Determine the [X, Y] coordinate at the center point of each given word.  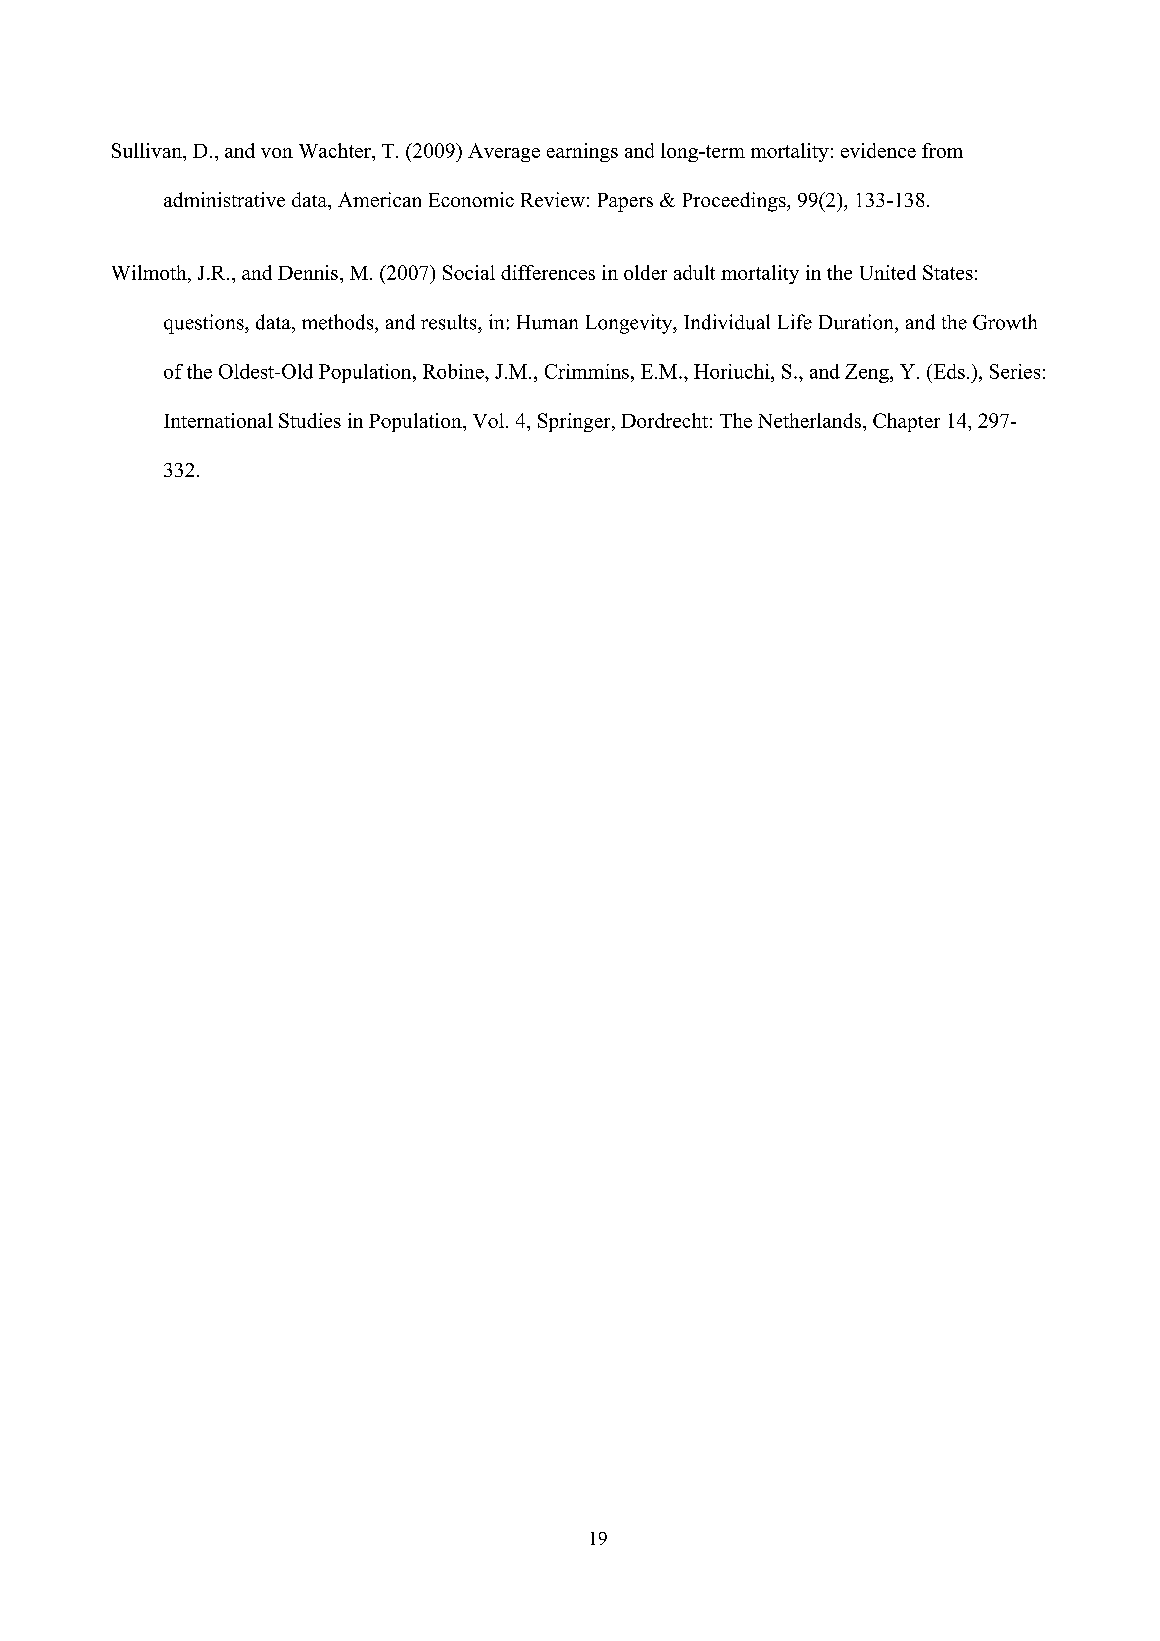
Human [547, 322]
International [218, 420]
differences [548, 272]
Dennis [308, 272]
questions [205, 324]
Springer [575, 422]
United [888, 272]
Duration [857, 322]
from [942, 150]
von [277, 153]
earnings [582, 152]
